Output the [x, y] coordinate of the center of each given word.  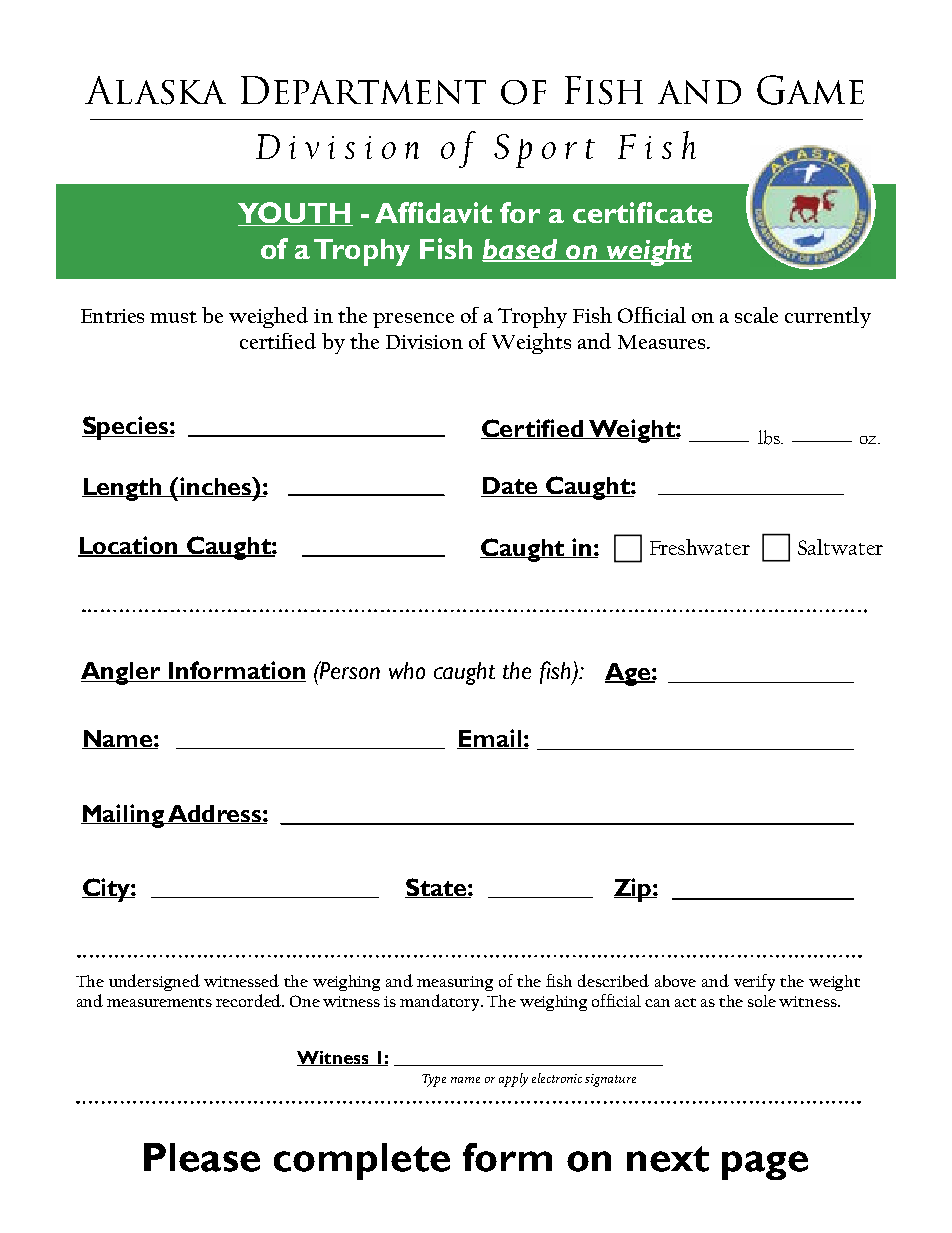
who [407, 670]
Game [810, 90]
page [765, 1165]
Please [202, 1157]
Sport [544, 151]
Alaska [155, 90]
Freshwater [700, 547]
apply [513, 1080]
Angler [122, 673]
